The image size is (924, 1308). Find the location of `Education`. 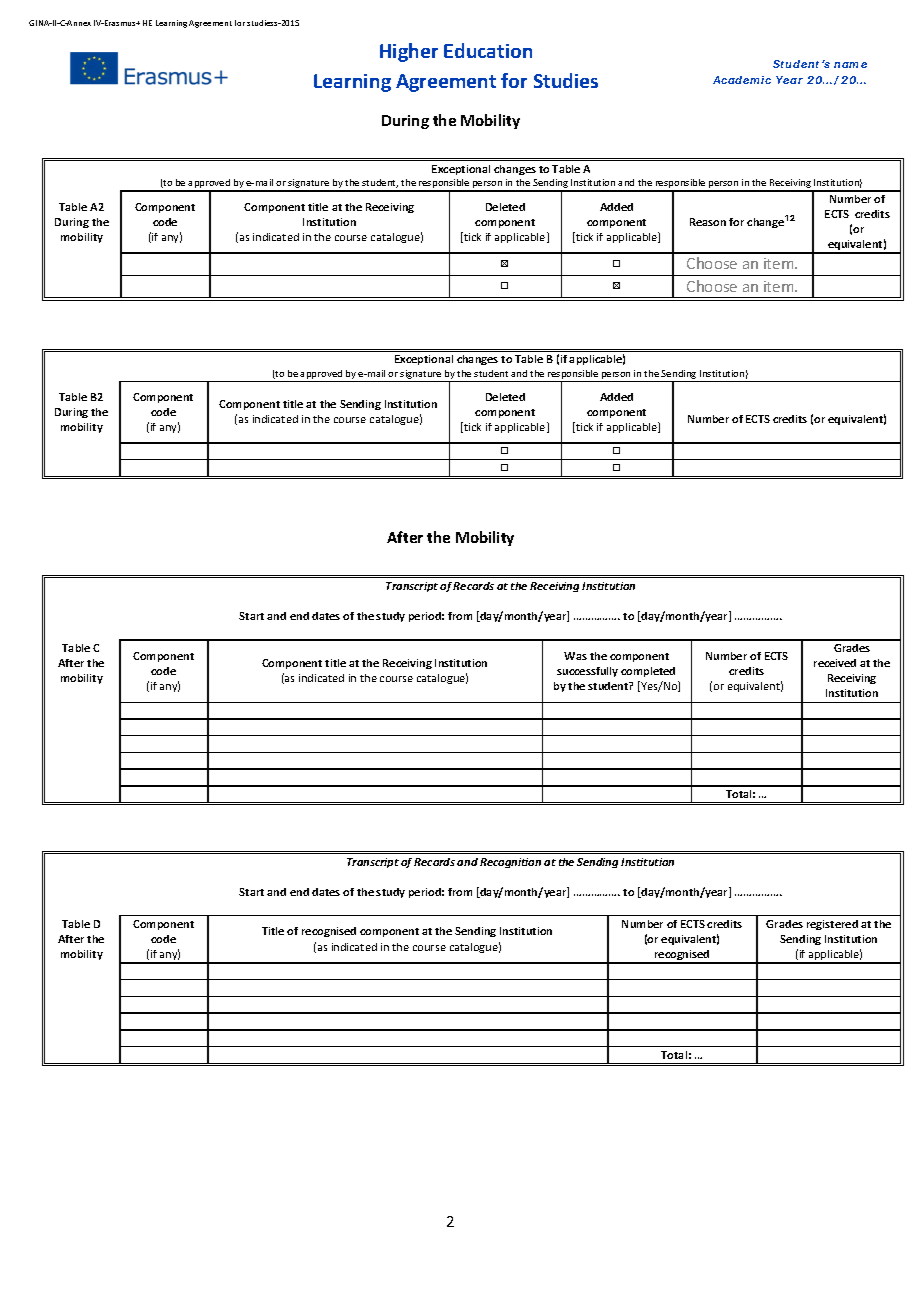

Education is located at coordinates (488, 50).
